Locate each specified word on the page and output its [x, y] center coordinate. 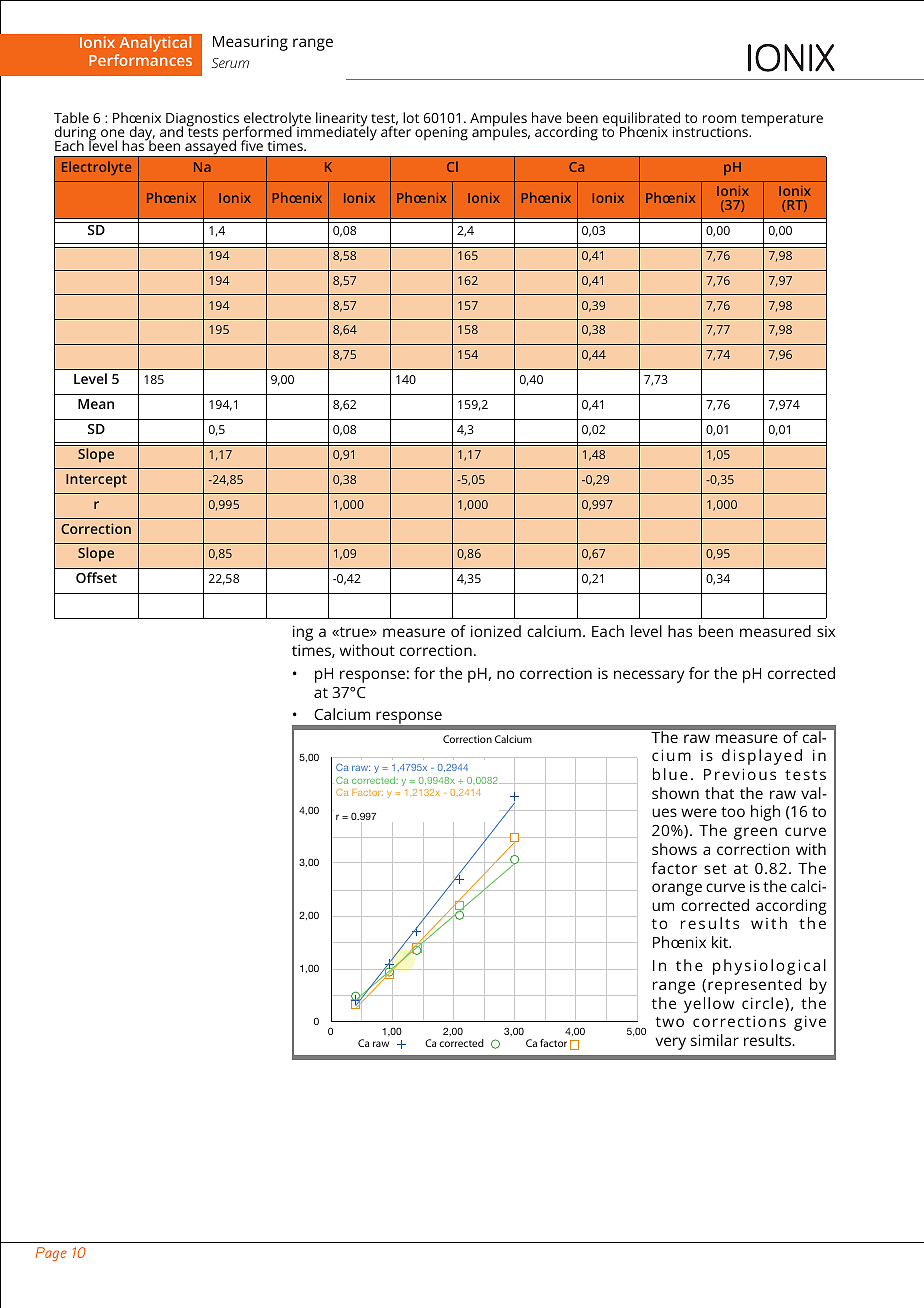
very [670, 1043]
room [719, 119]
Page [51, 1254]
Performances [140, 60]
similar [715, 1040]
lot [411, 117]
